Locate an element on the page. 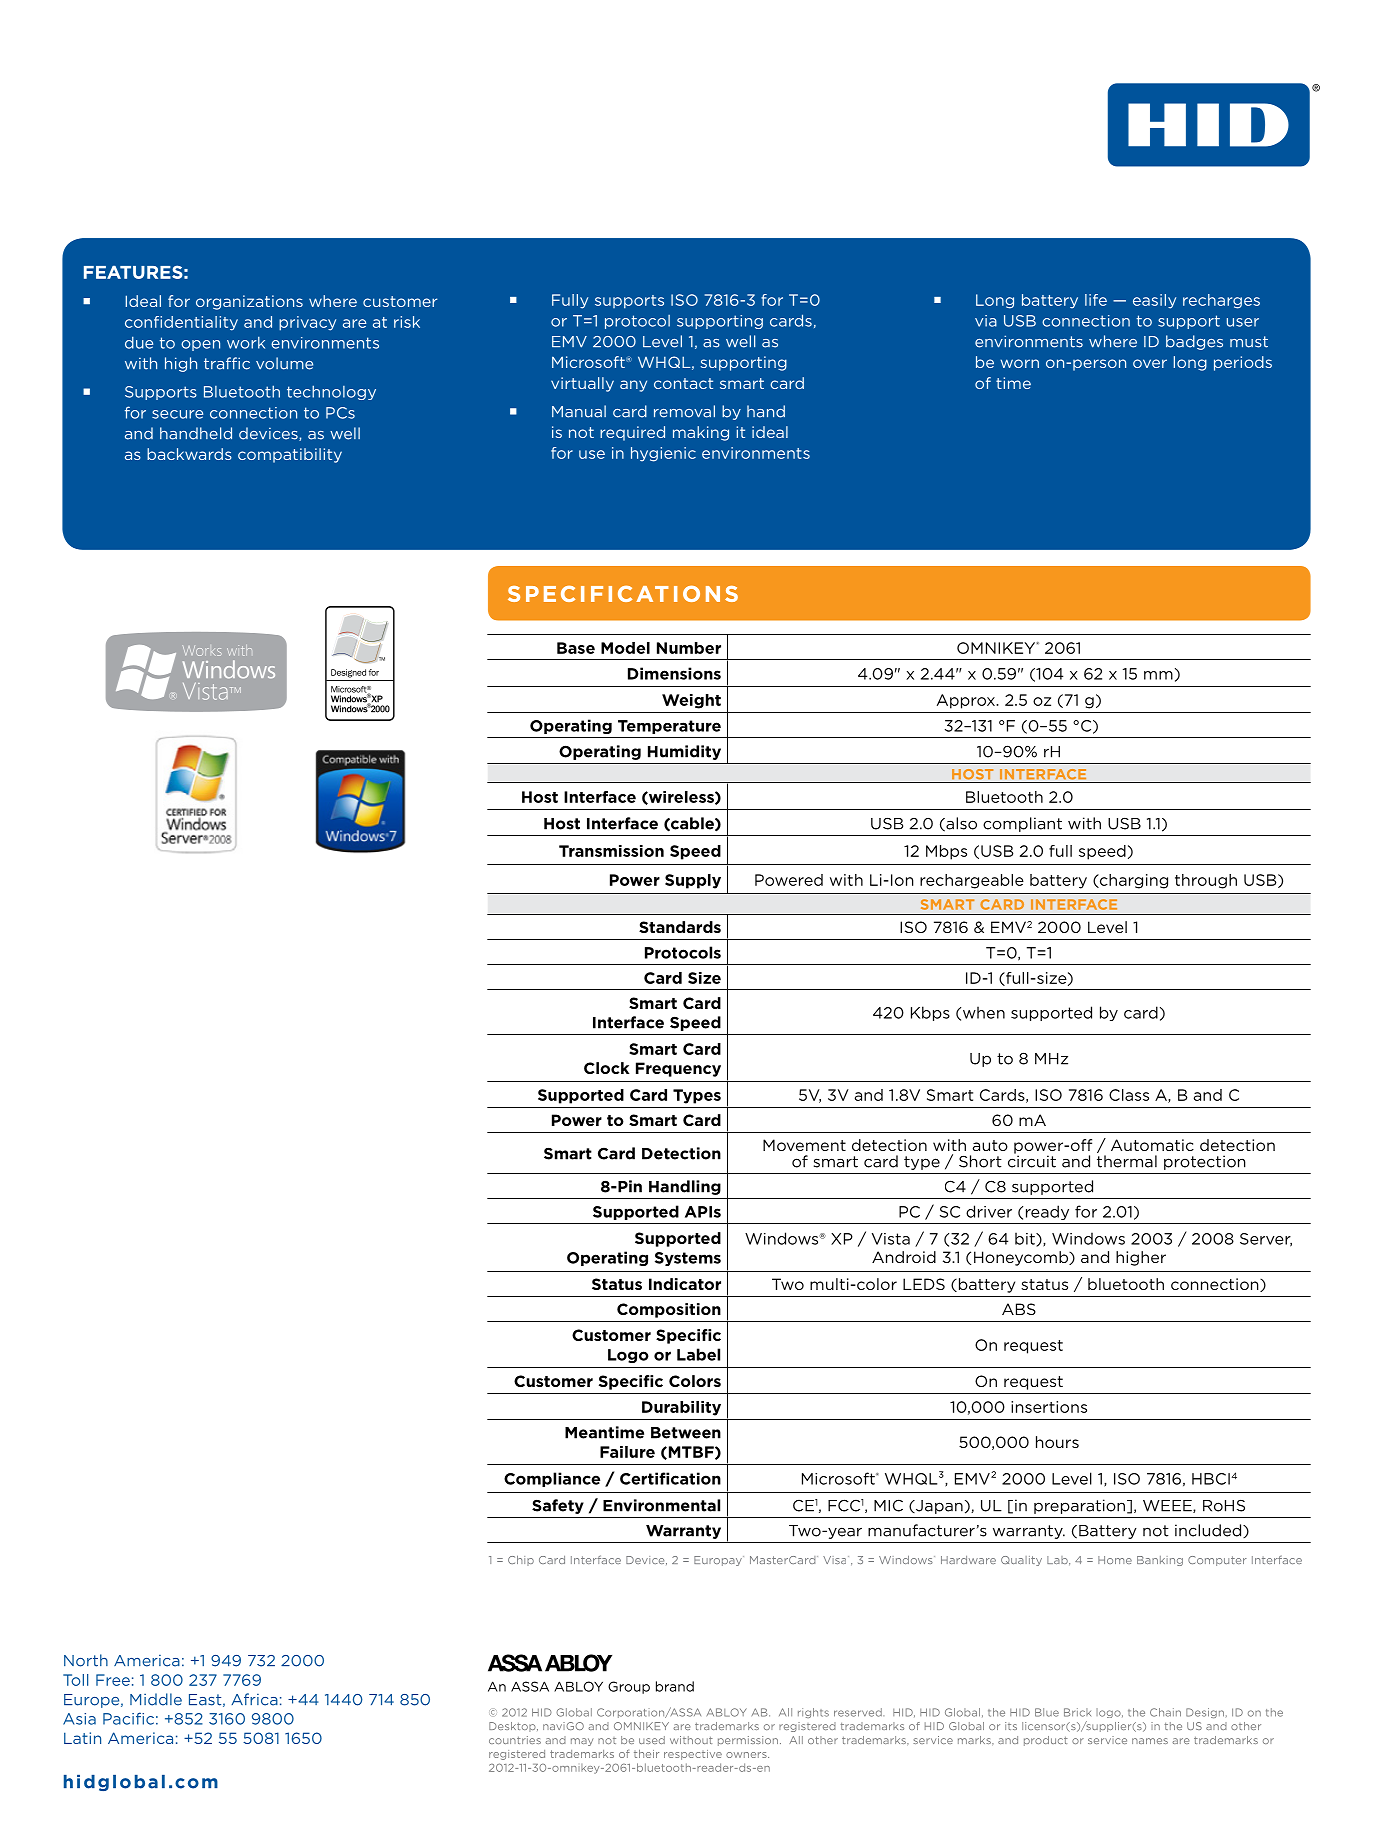 The height and width of the page is (1830, 1373). open is located at coordinates (200, 345).
